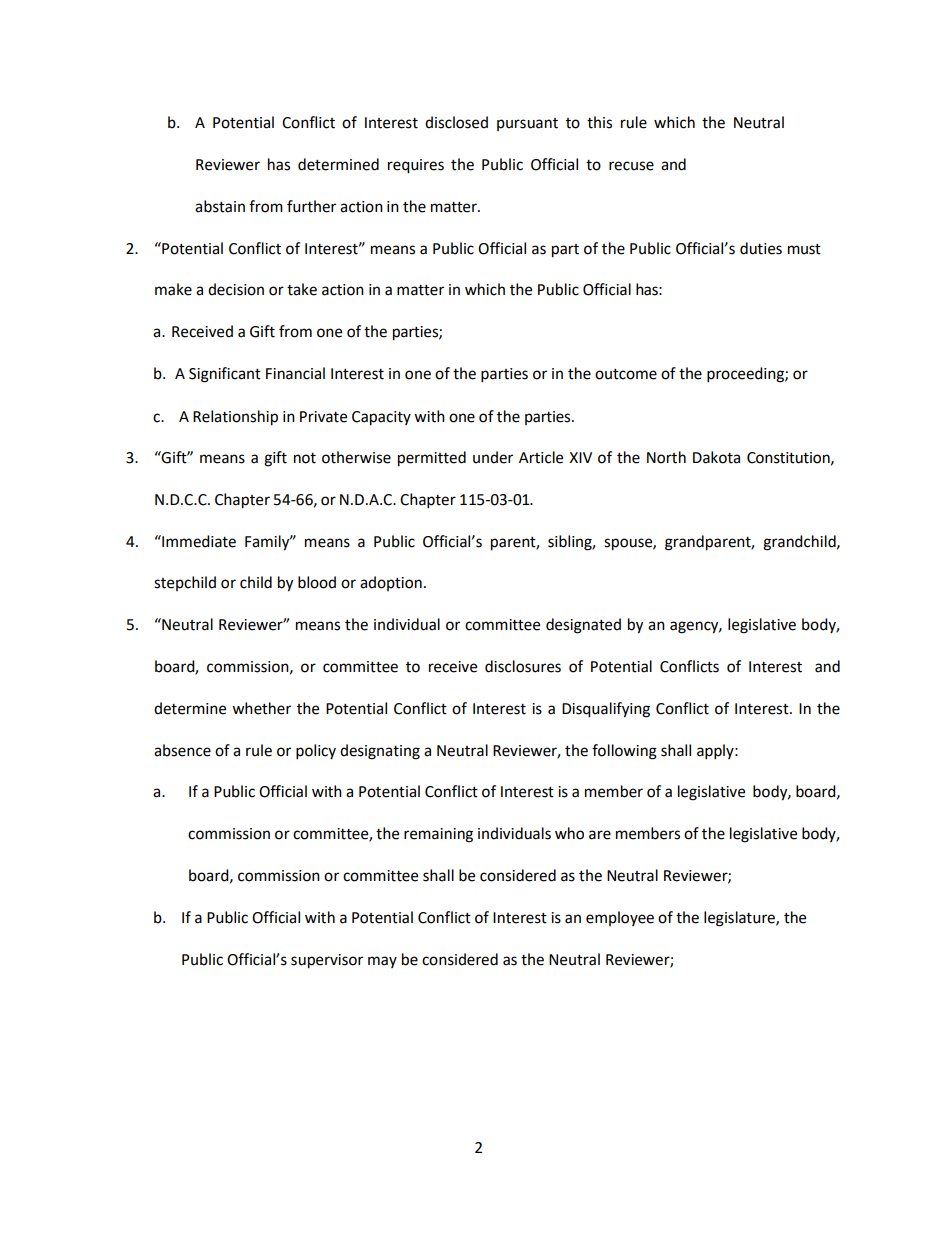 This document has height=1233, width=952. I want to click on abstain, so click(220, 206).
